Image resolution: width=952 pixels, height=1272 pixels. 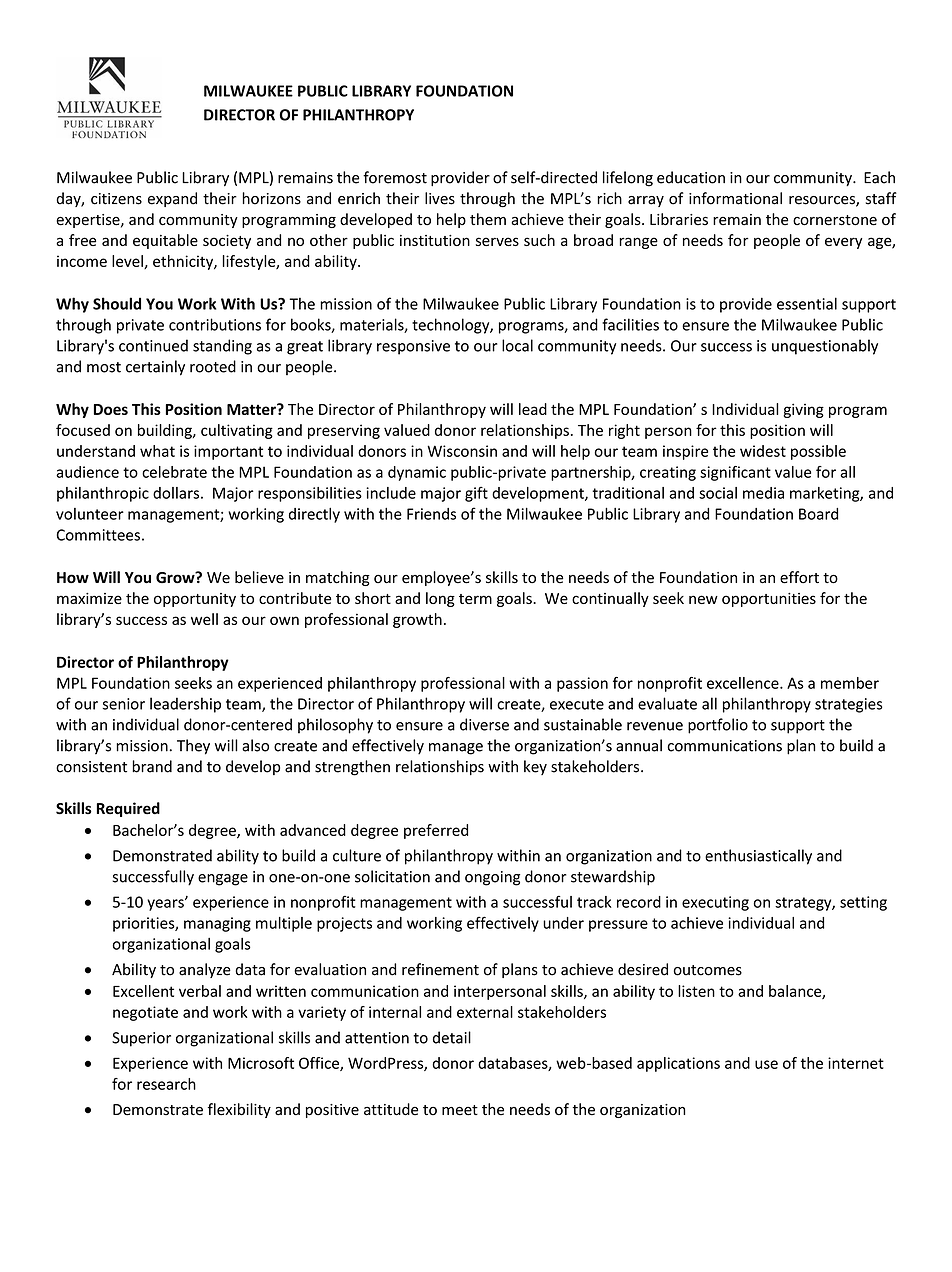 I want to click on enthusiastically, so click(x=758, y=857).
